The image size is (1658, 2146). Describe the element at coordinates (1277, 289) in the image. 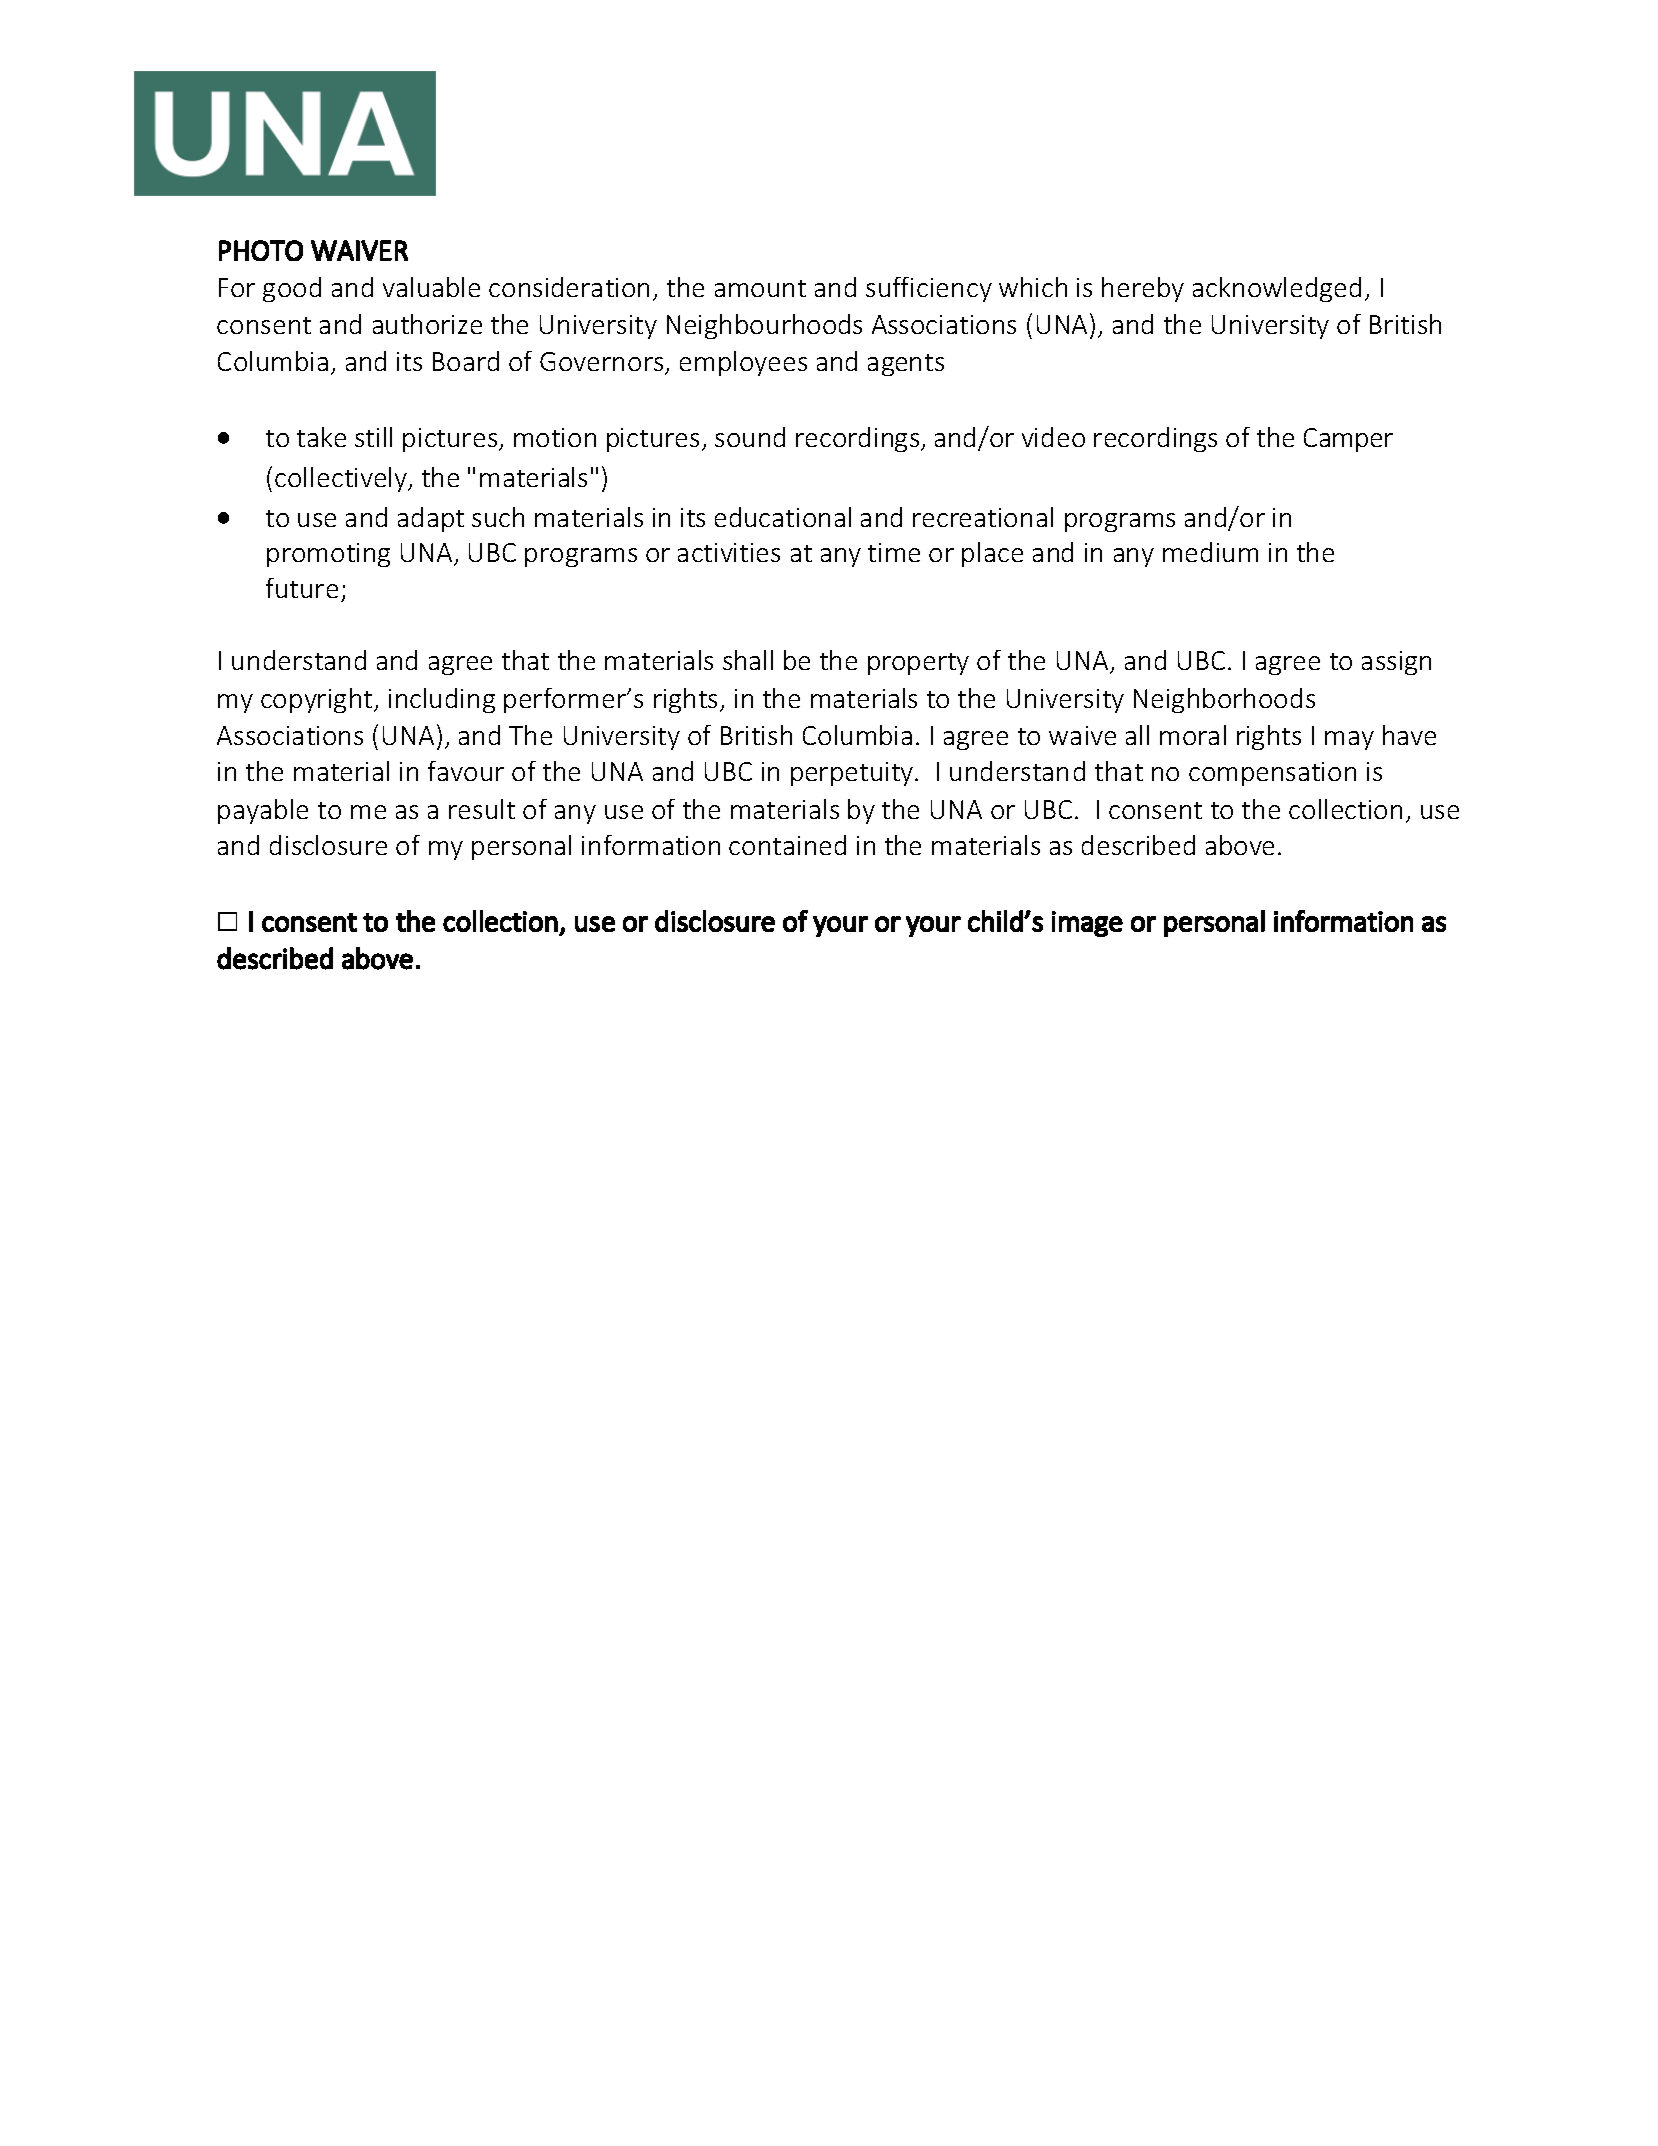

I see `acknowledged` at that location.
